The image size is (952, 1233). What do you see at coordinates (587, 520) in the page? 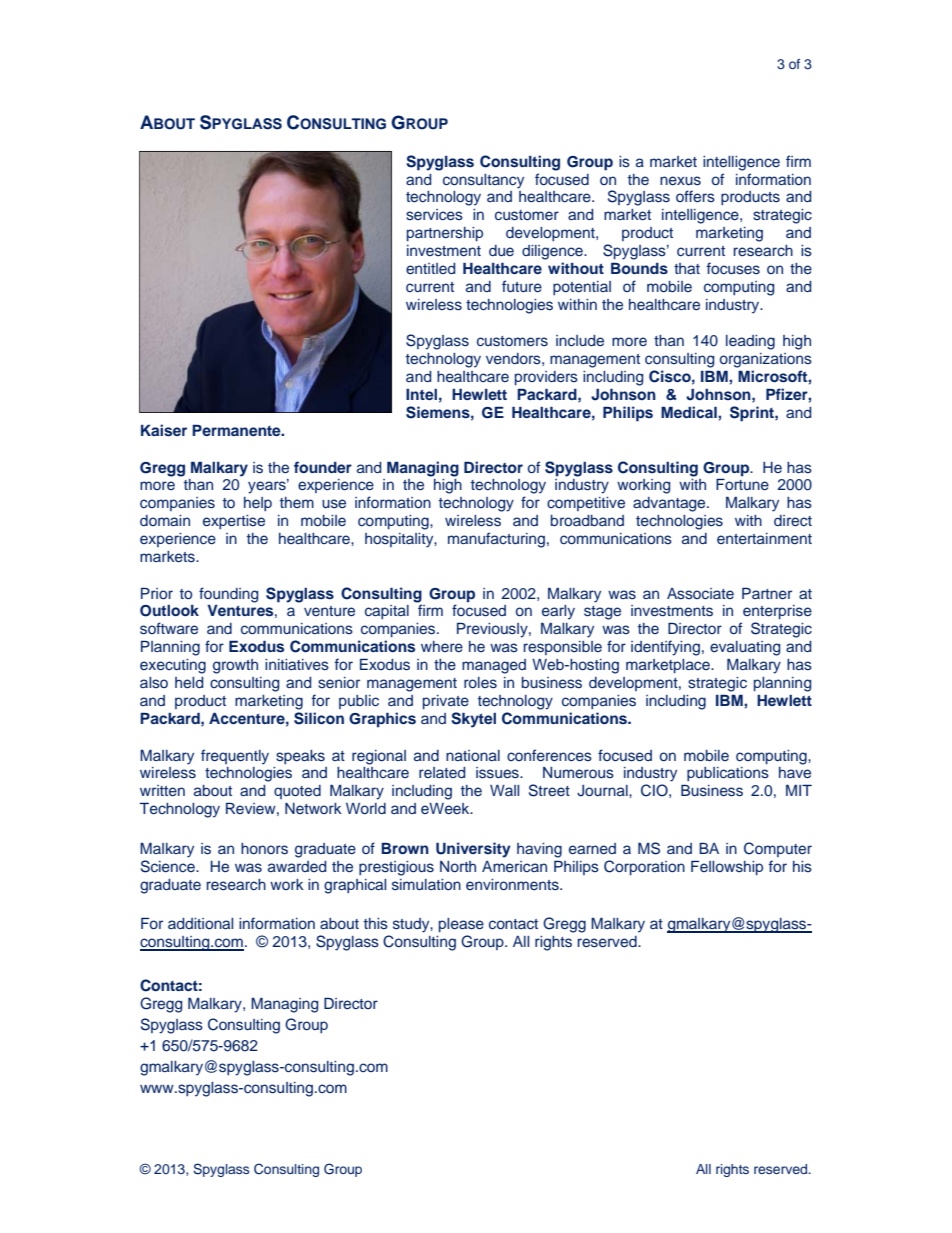
I see `broadband` at bounding box center [587, 520].
